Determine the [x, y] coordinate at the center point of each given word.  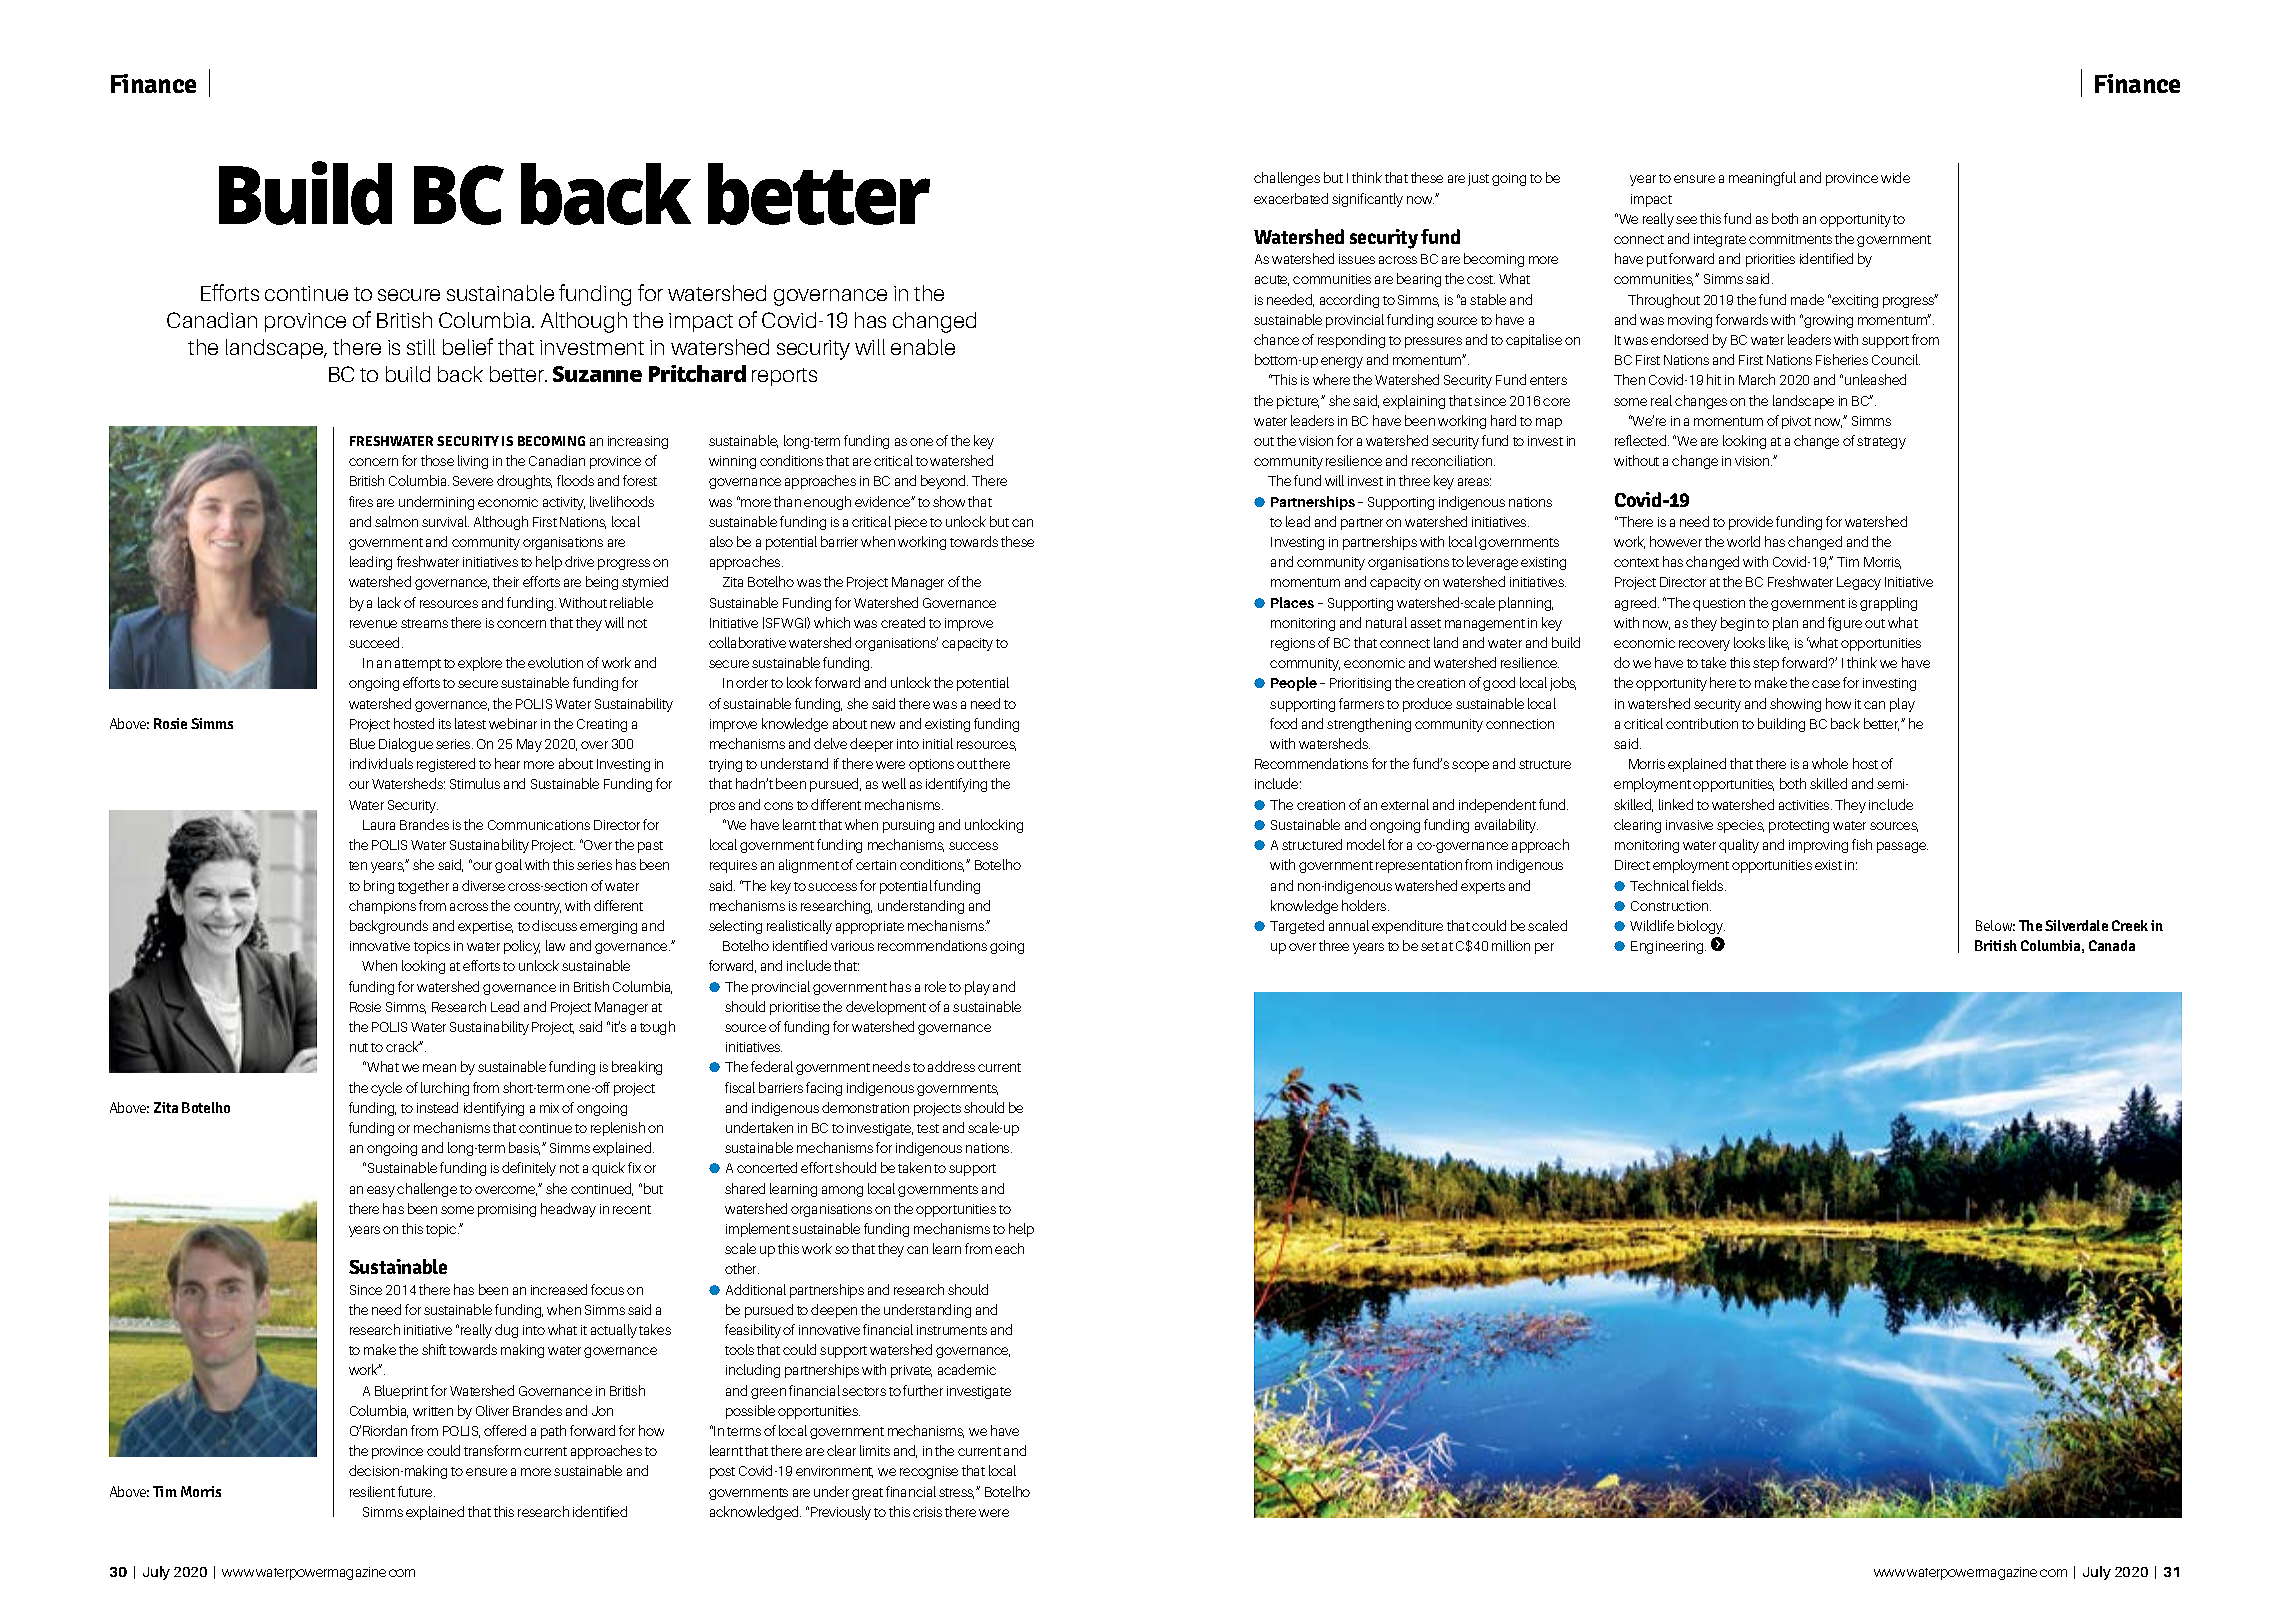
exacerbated [1291, 198]
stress [956, 1493]
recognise [929, 1472]
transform [492, 1450]
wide [1895, 177]
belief [468, 346]
